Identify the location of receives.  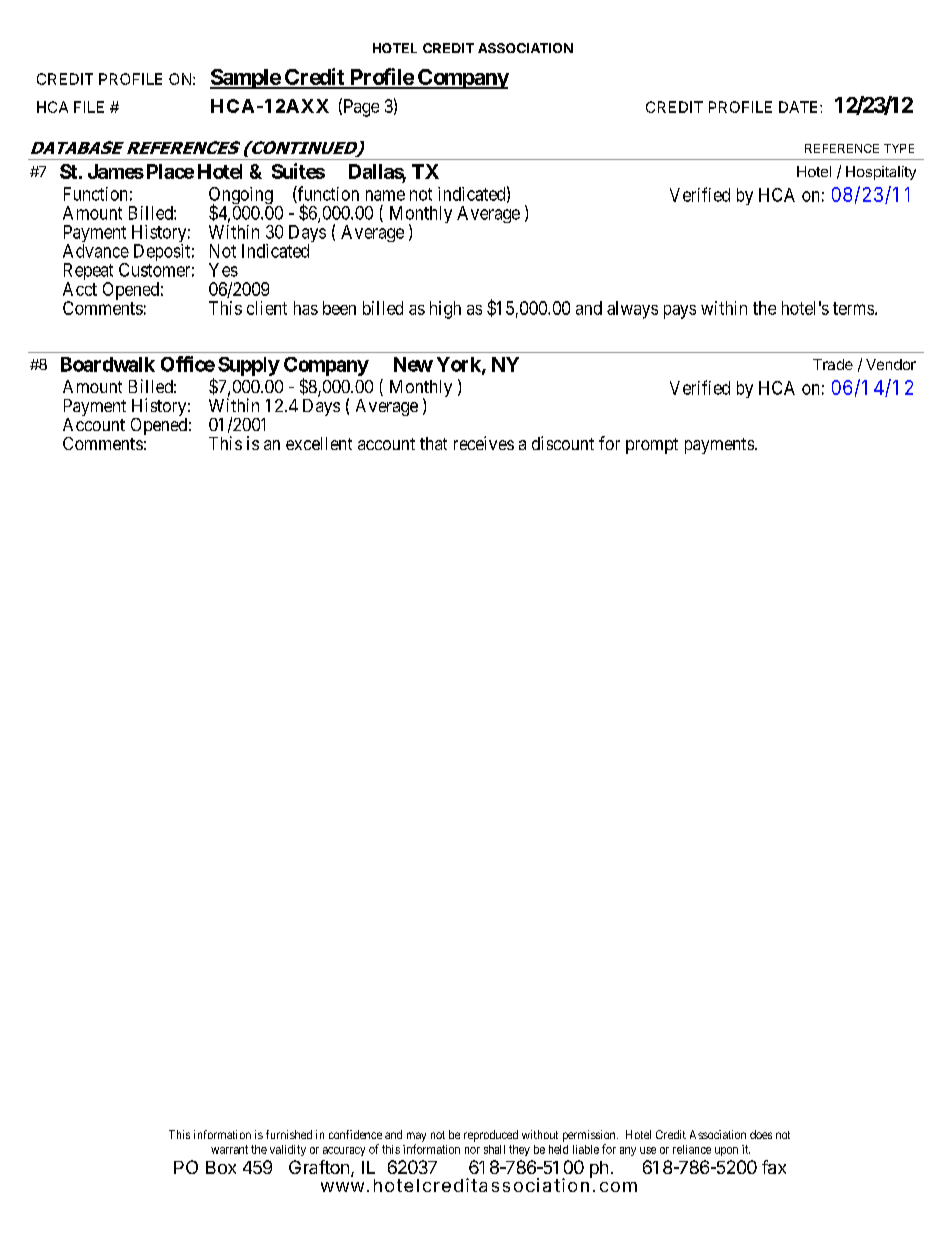
(484, 443).
